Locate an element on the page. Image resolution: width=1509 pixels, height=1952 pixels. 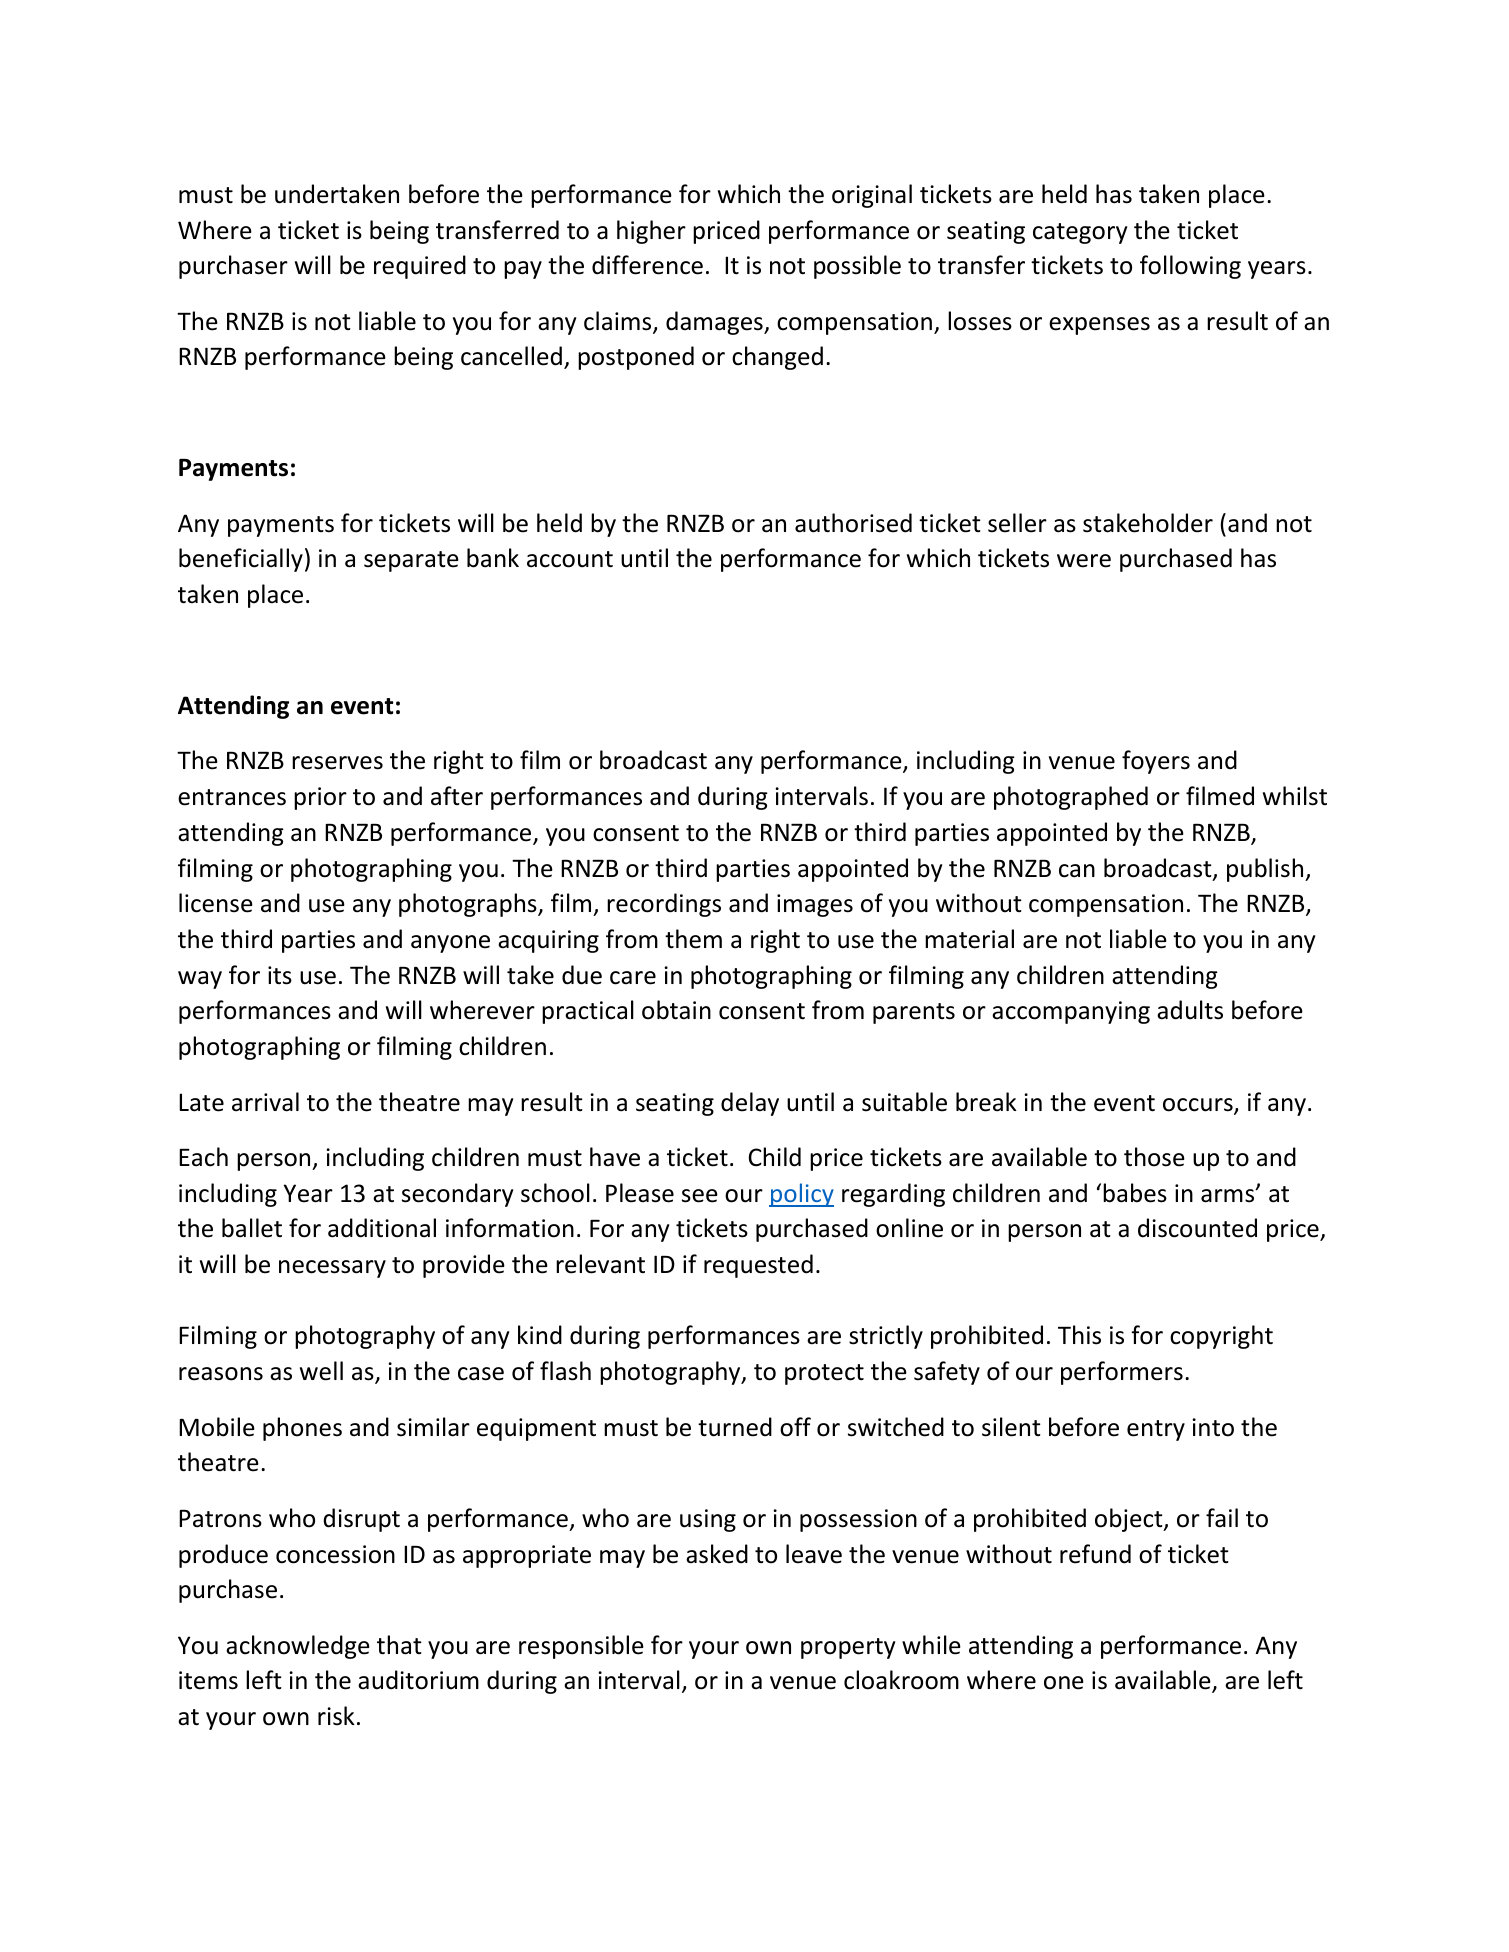
additional is located at coordinates (382, 1228).
